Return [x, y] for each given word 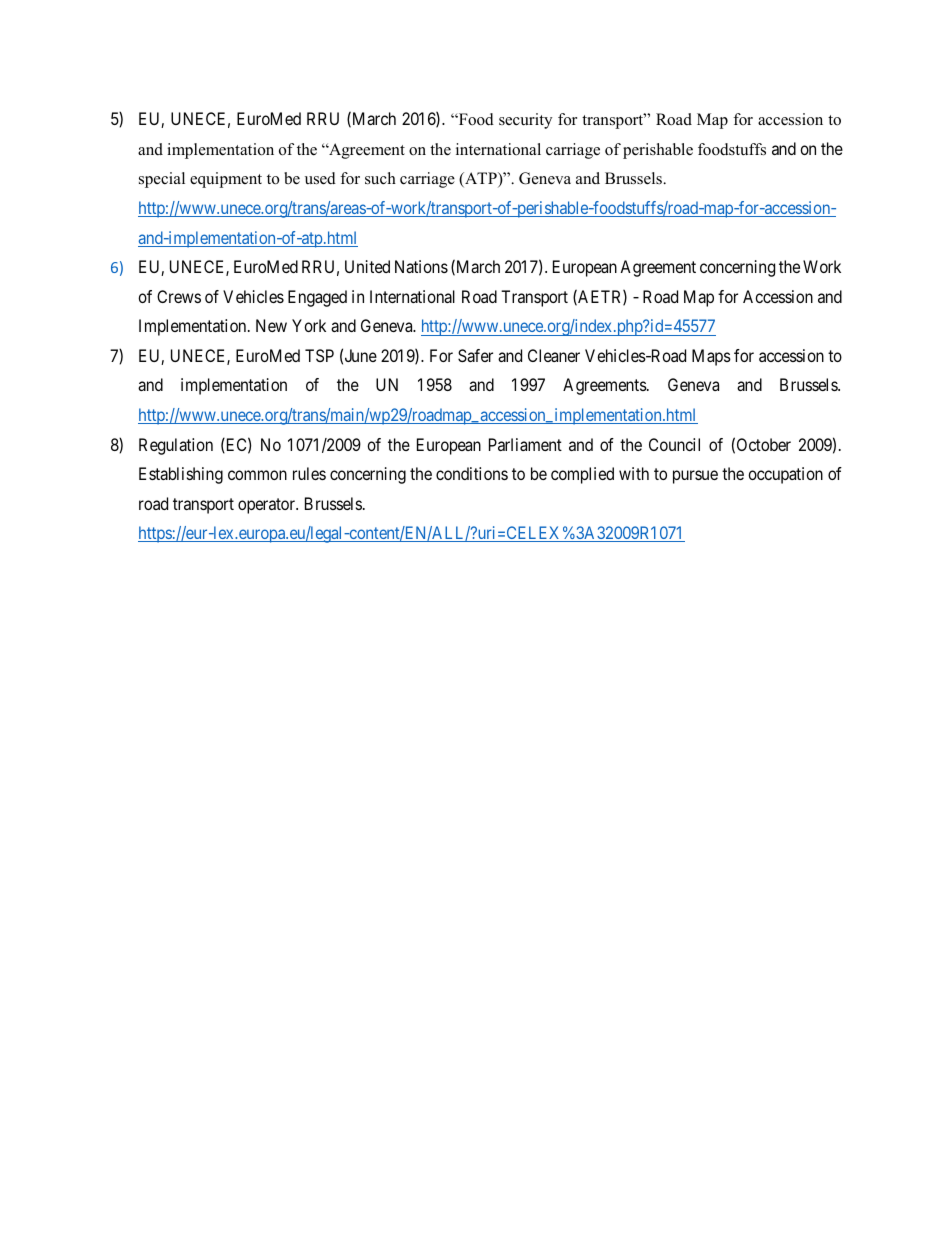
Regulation [176, 446]
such [380, 178]
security [525, 121]
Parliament [525, 444]
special [162, 180]
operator [268, 506]
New [271, 325]
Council [674, 444]
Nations [421, 266]
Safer [475, 355]
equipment [226, 180]
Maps [711, 357]
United [367, 266]
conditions [472, 473]
